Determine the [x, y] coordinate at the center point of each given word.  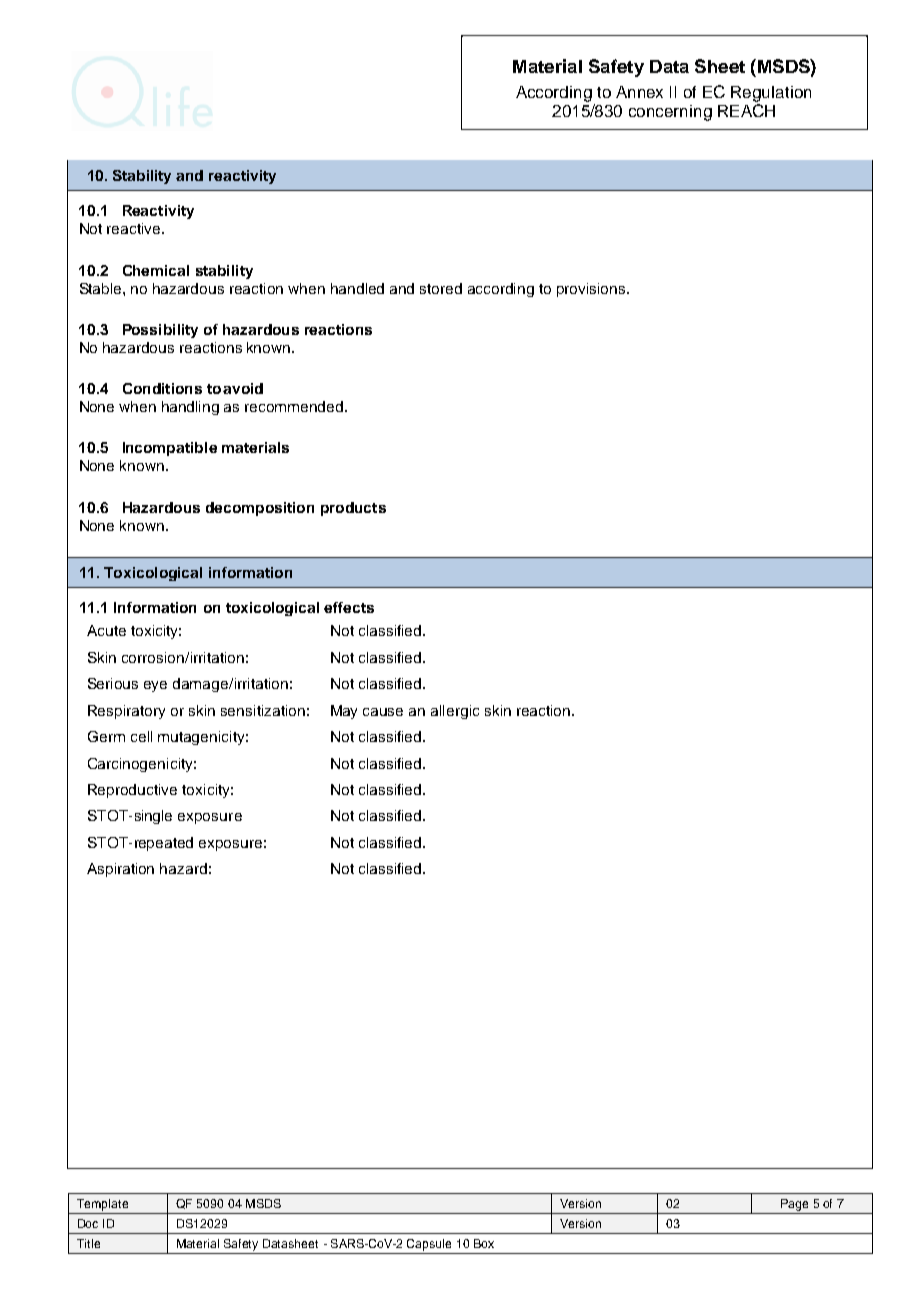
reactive [135, 228]
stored [441, 288]
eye [155, 686]
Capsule [429, 1245]
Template [102, 1205]
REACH [746, 110]
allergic [455, 712]
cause [383, 712]
